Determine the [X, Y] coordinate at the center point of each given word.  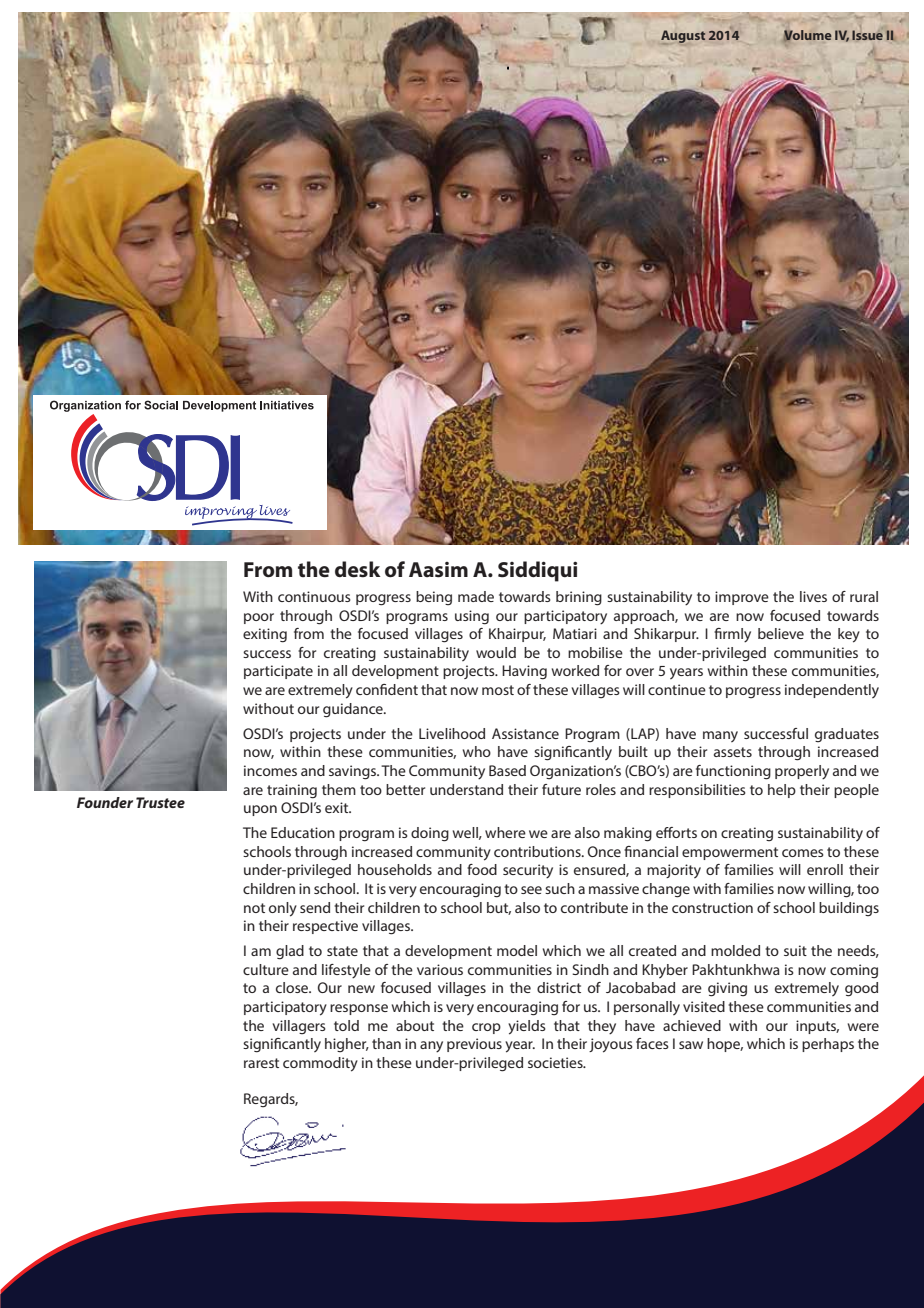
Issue [867, 35]
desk [358, 569]
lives [813, 596]
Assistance [525, 733]
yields [527, 1027]
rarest [261, 1063]
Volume [807, 36]
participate [278, 672]
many [720, 736]
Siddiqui [537, 571]
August [683, 37]
